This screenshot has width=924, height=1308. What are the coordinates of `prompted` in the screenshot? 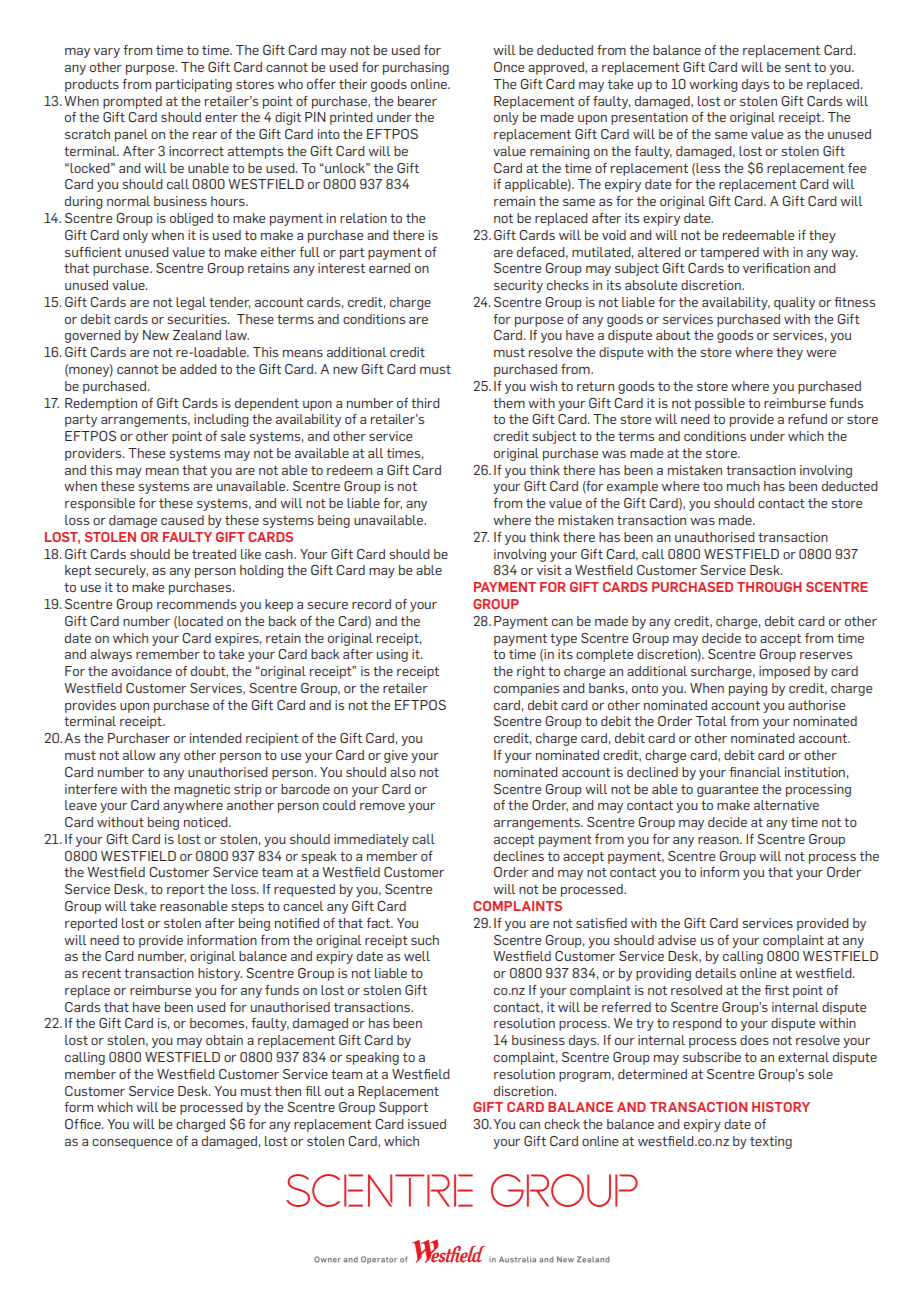 It's located at (132, 102).
